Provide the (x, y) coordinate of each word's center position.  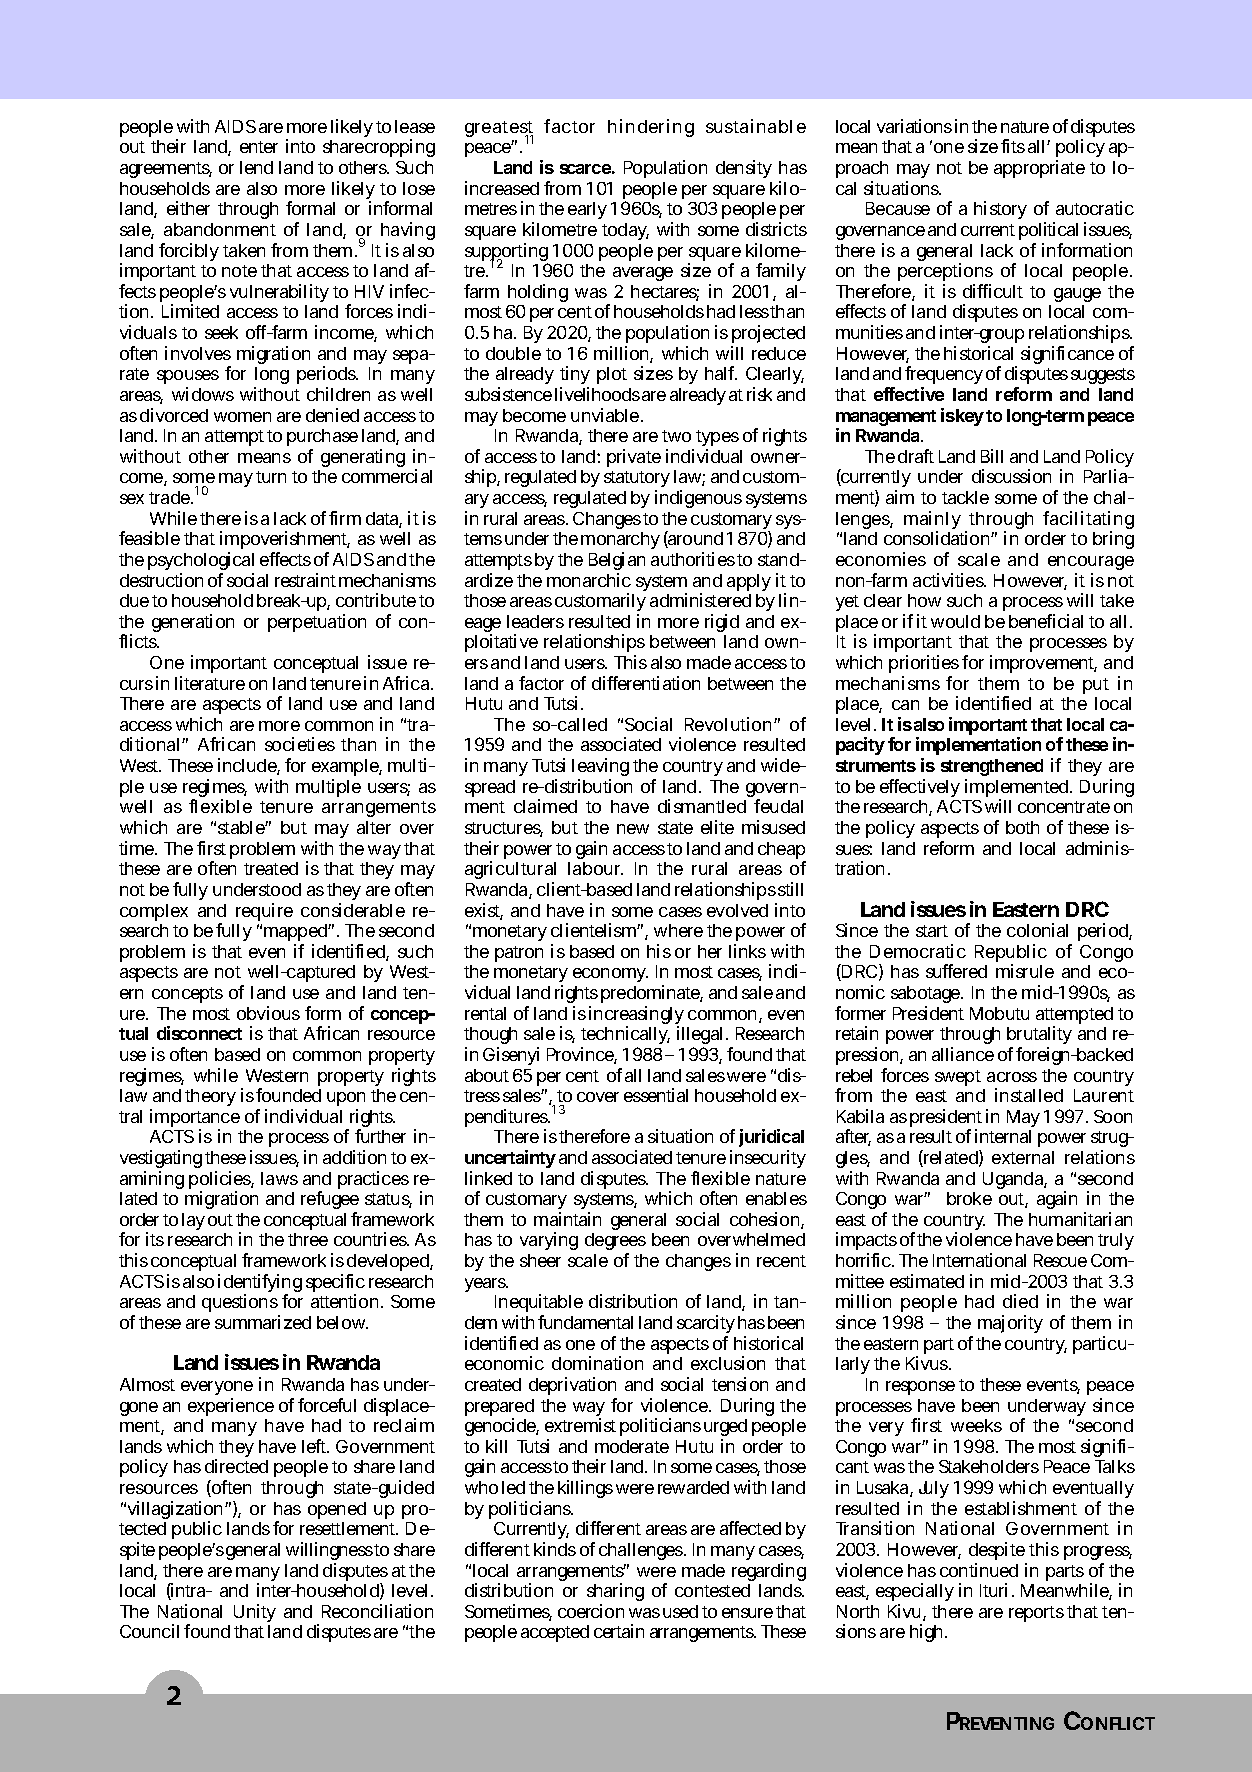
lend (256, 167)
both (1022, 827)
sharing (615, 1592)
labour (595, 868)
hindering (651, 128)
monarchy (620, 542)
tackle (965, 497)
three (308, 1239)
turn (271, 477)
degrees (615, 1243)
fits (1013, 146)
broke (969, 1198)
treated (271, 868)
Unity (255, 1613)
